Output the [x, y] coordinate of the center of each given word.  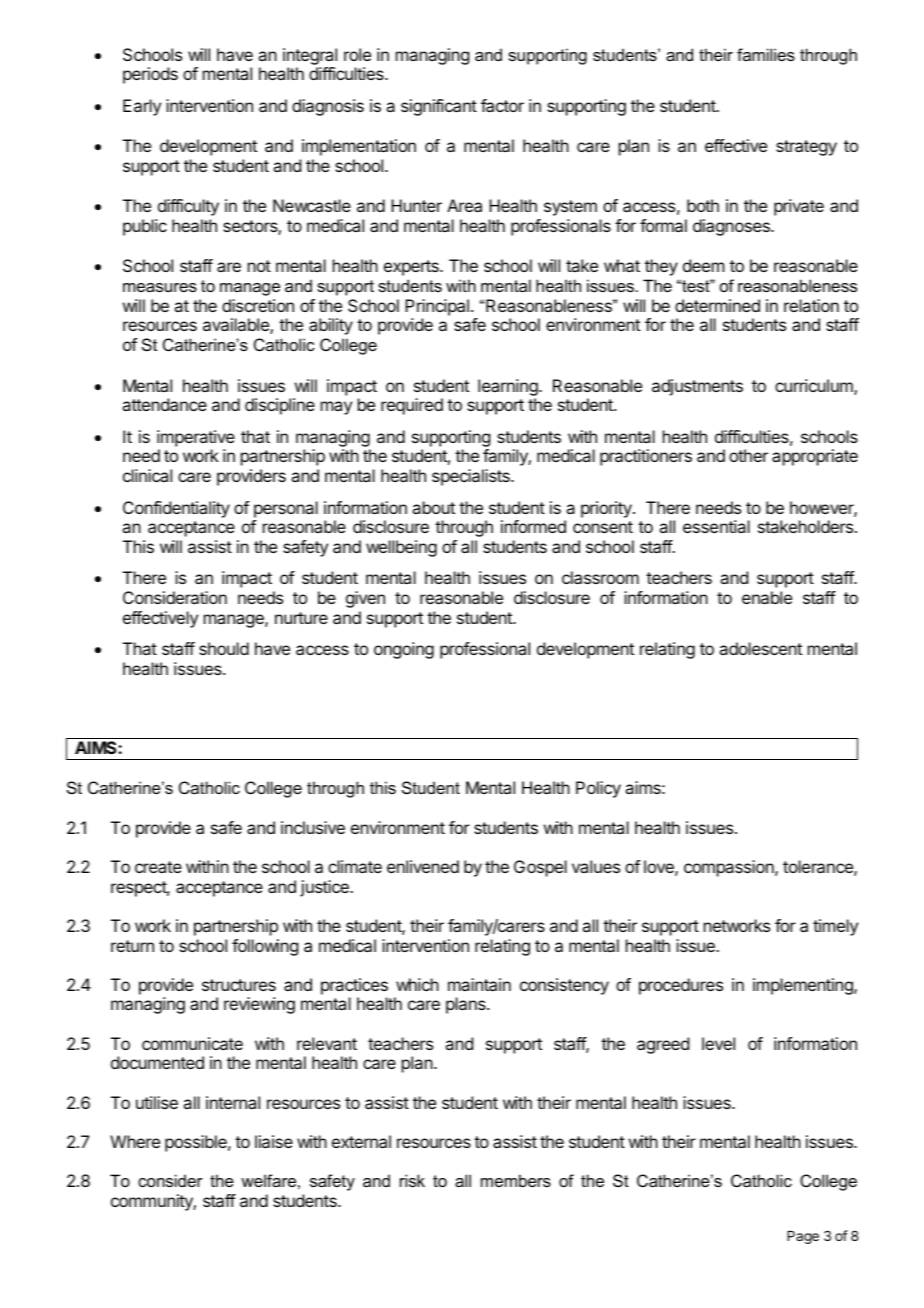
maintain [479, 984]
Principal [437, 307]
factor [502, 105]
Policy [598, 789]
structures [239, 985]
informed [533, 526]
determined [717, 305]
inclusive [313, 827]
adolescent [760, 648]
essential [716, 526]
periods [150, 75]
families [766, 54]
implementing [804, 986]
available [237, 326]
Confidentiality [176, 509]
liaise [274, 1141]
